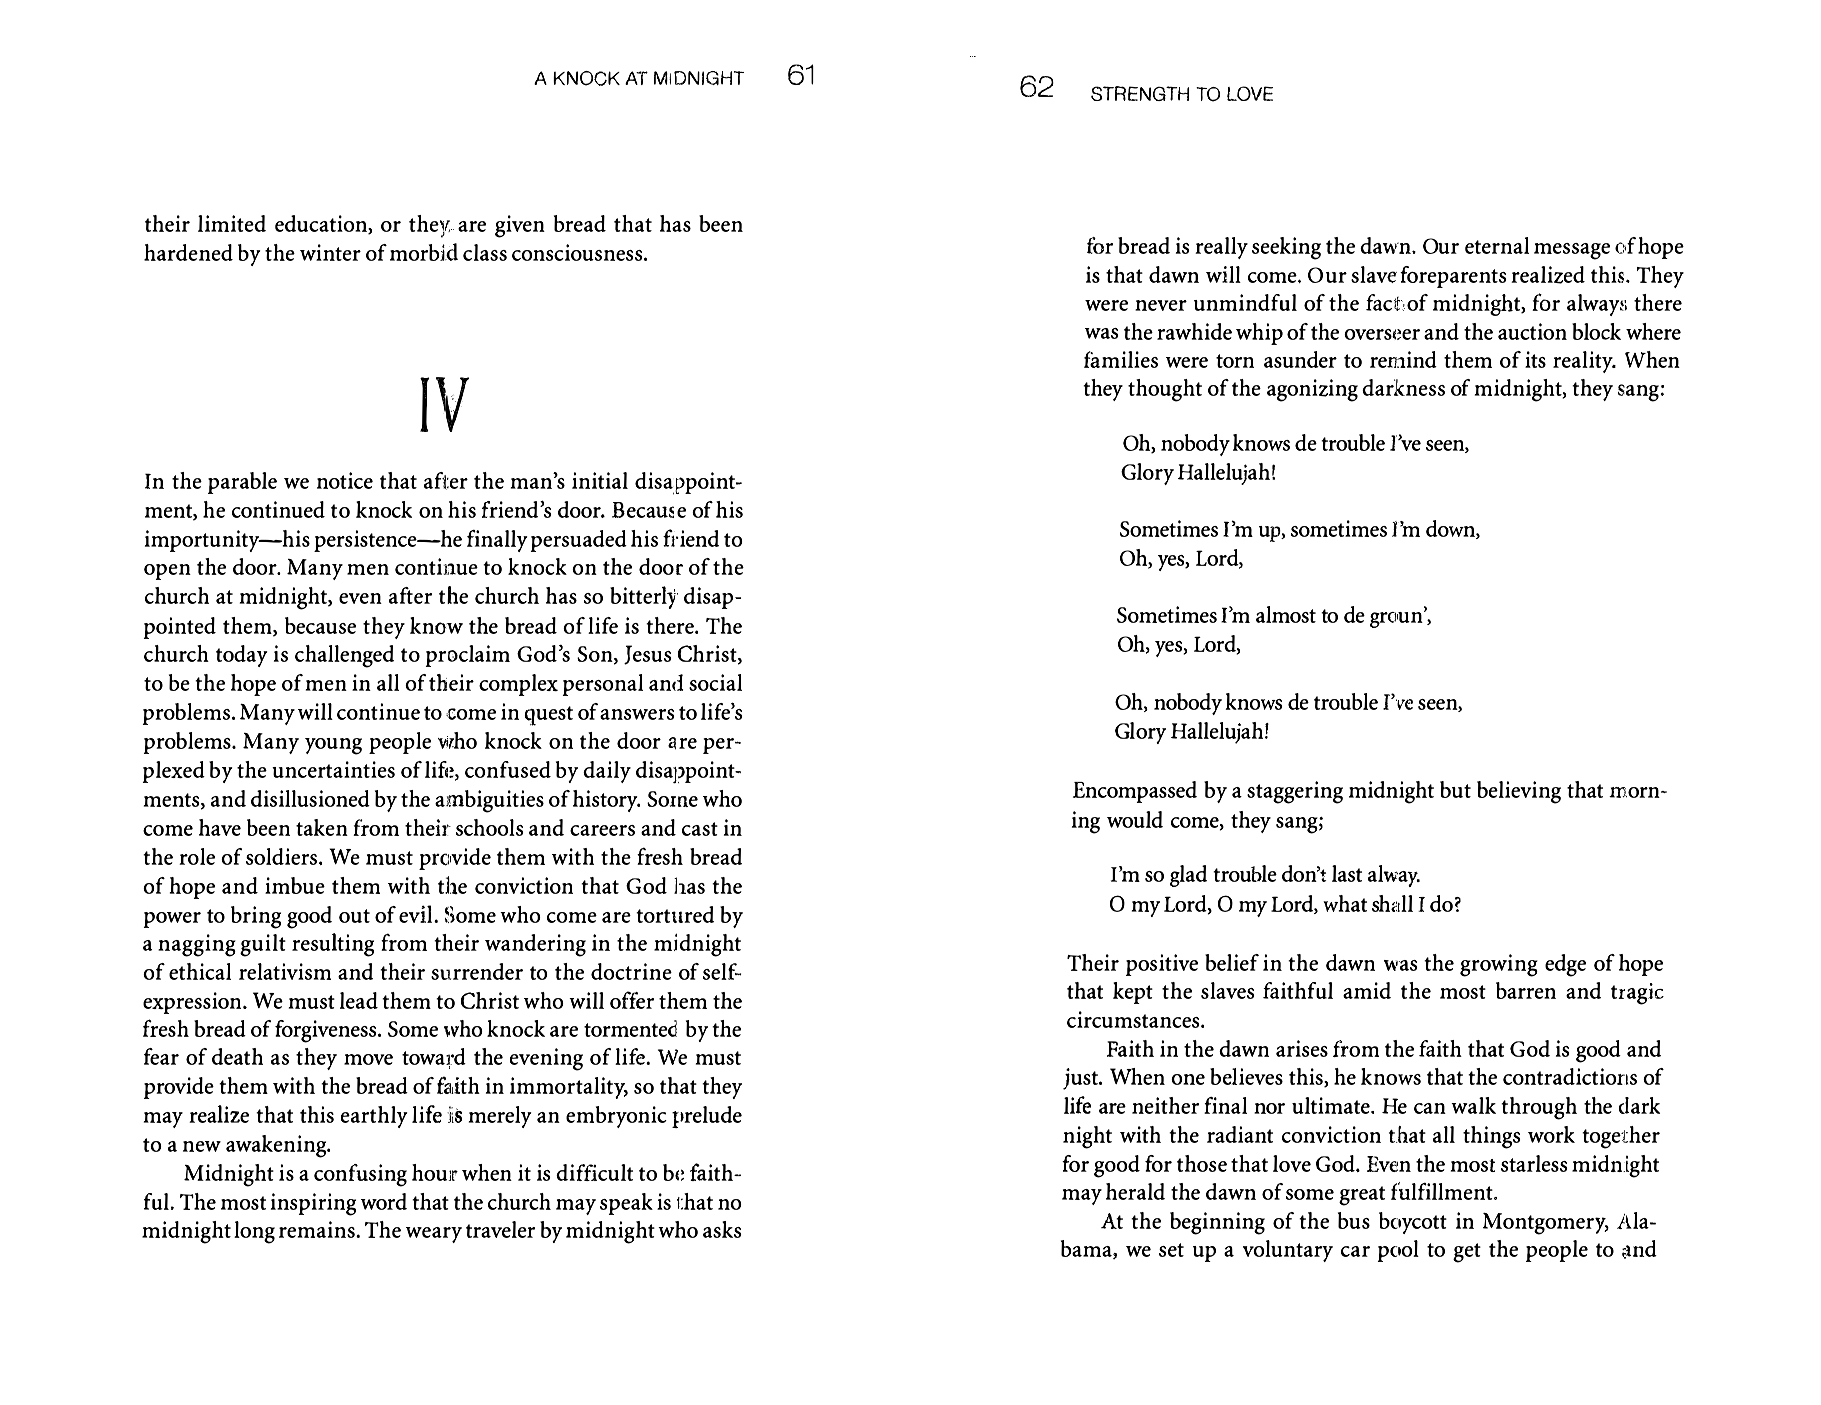 This image has height=1405, width=1821. Describe the element at coordinates (232, 223) in the image. I see `limited` at that location.
